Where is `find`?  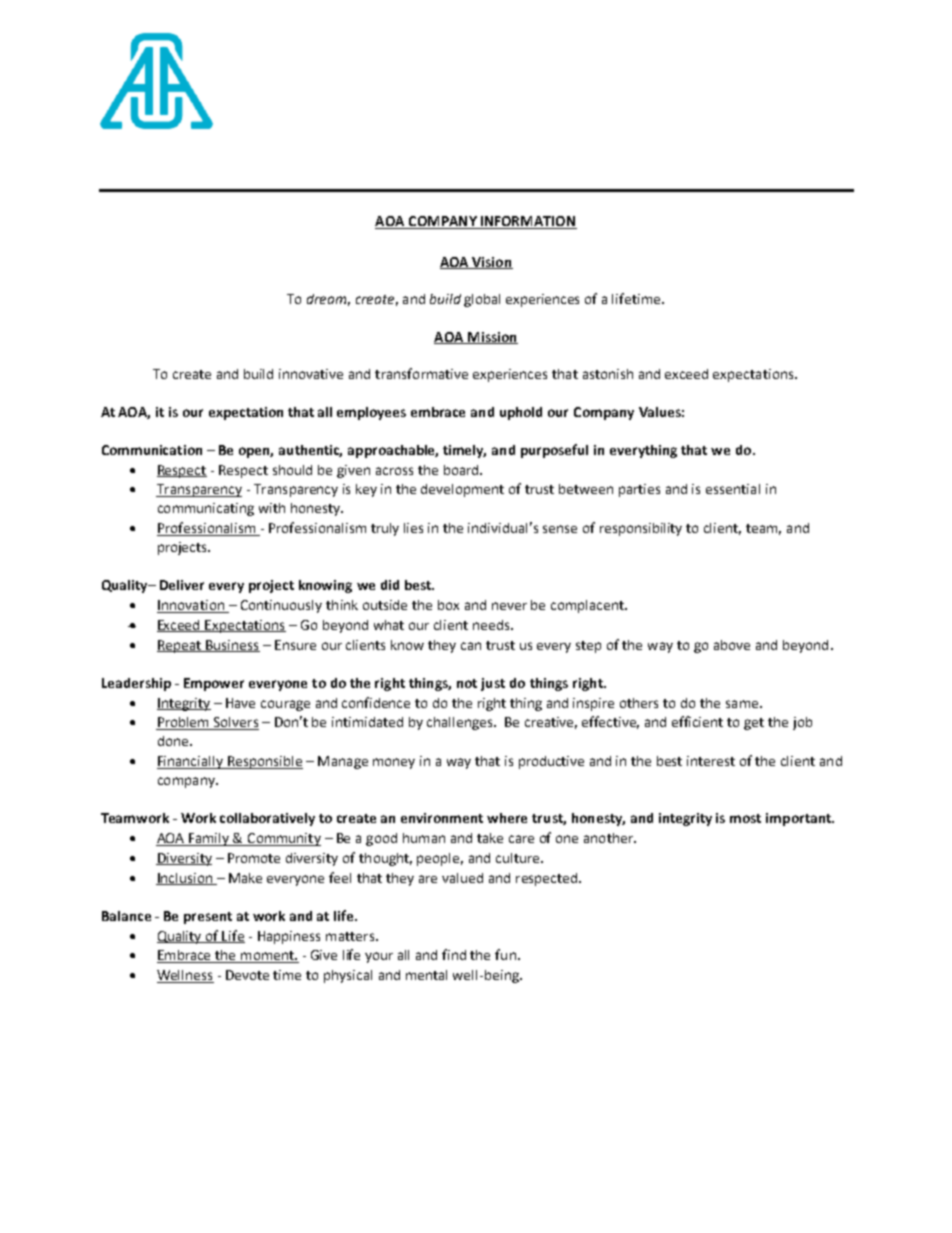
find is located at coordinates (454, 954).
